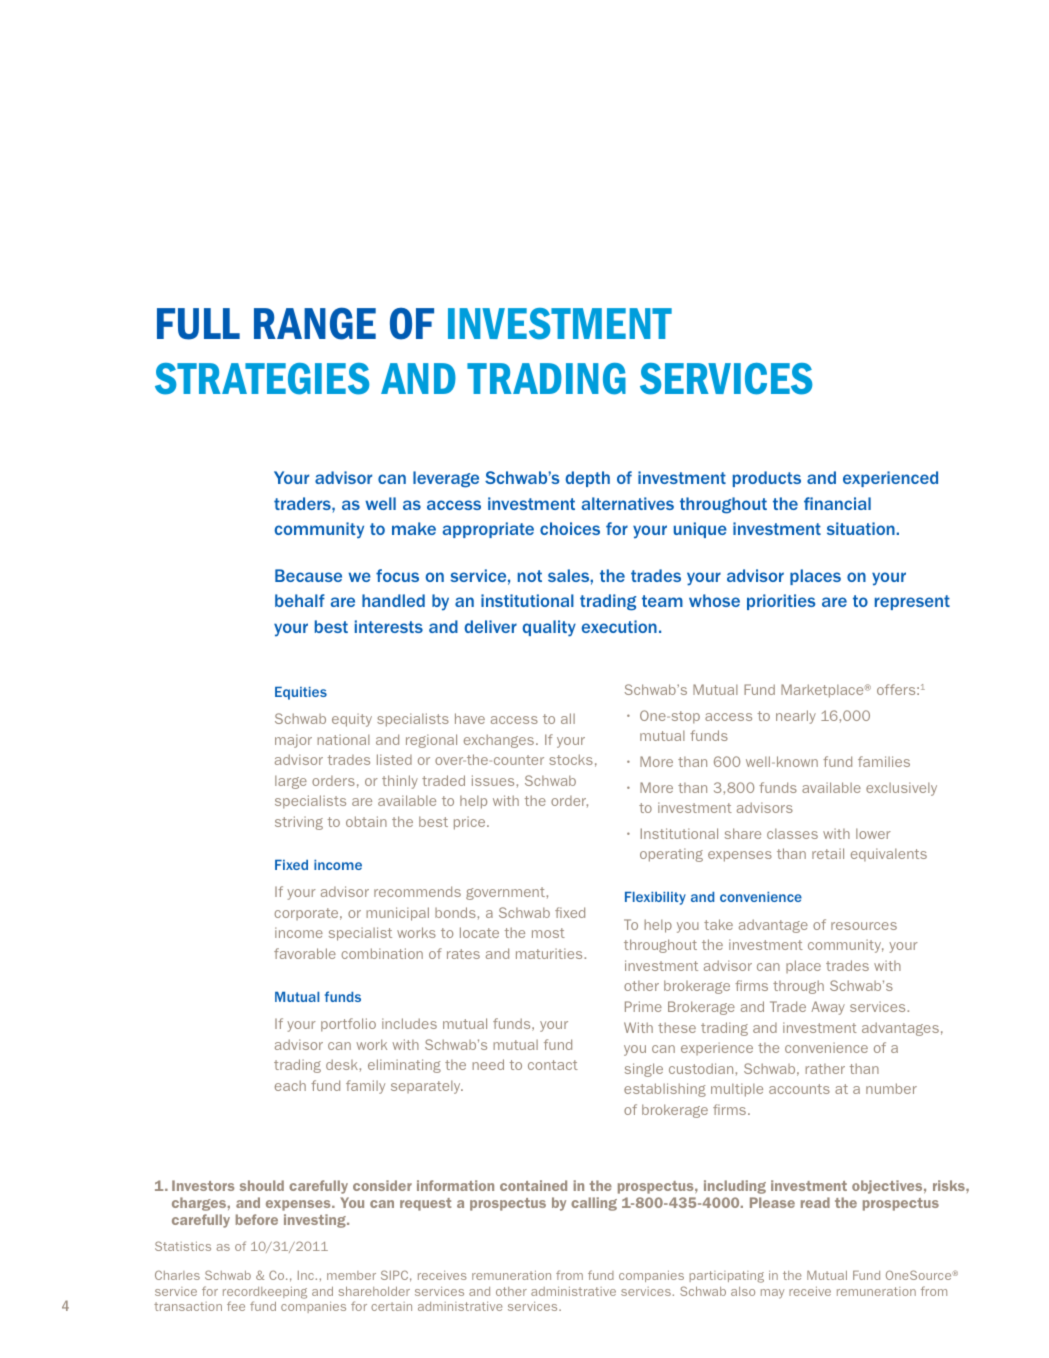  I want to click on strategies, so click(262, 379).
